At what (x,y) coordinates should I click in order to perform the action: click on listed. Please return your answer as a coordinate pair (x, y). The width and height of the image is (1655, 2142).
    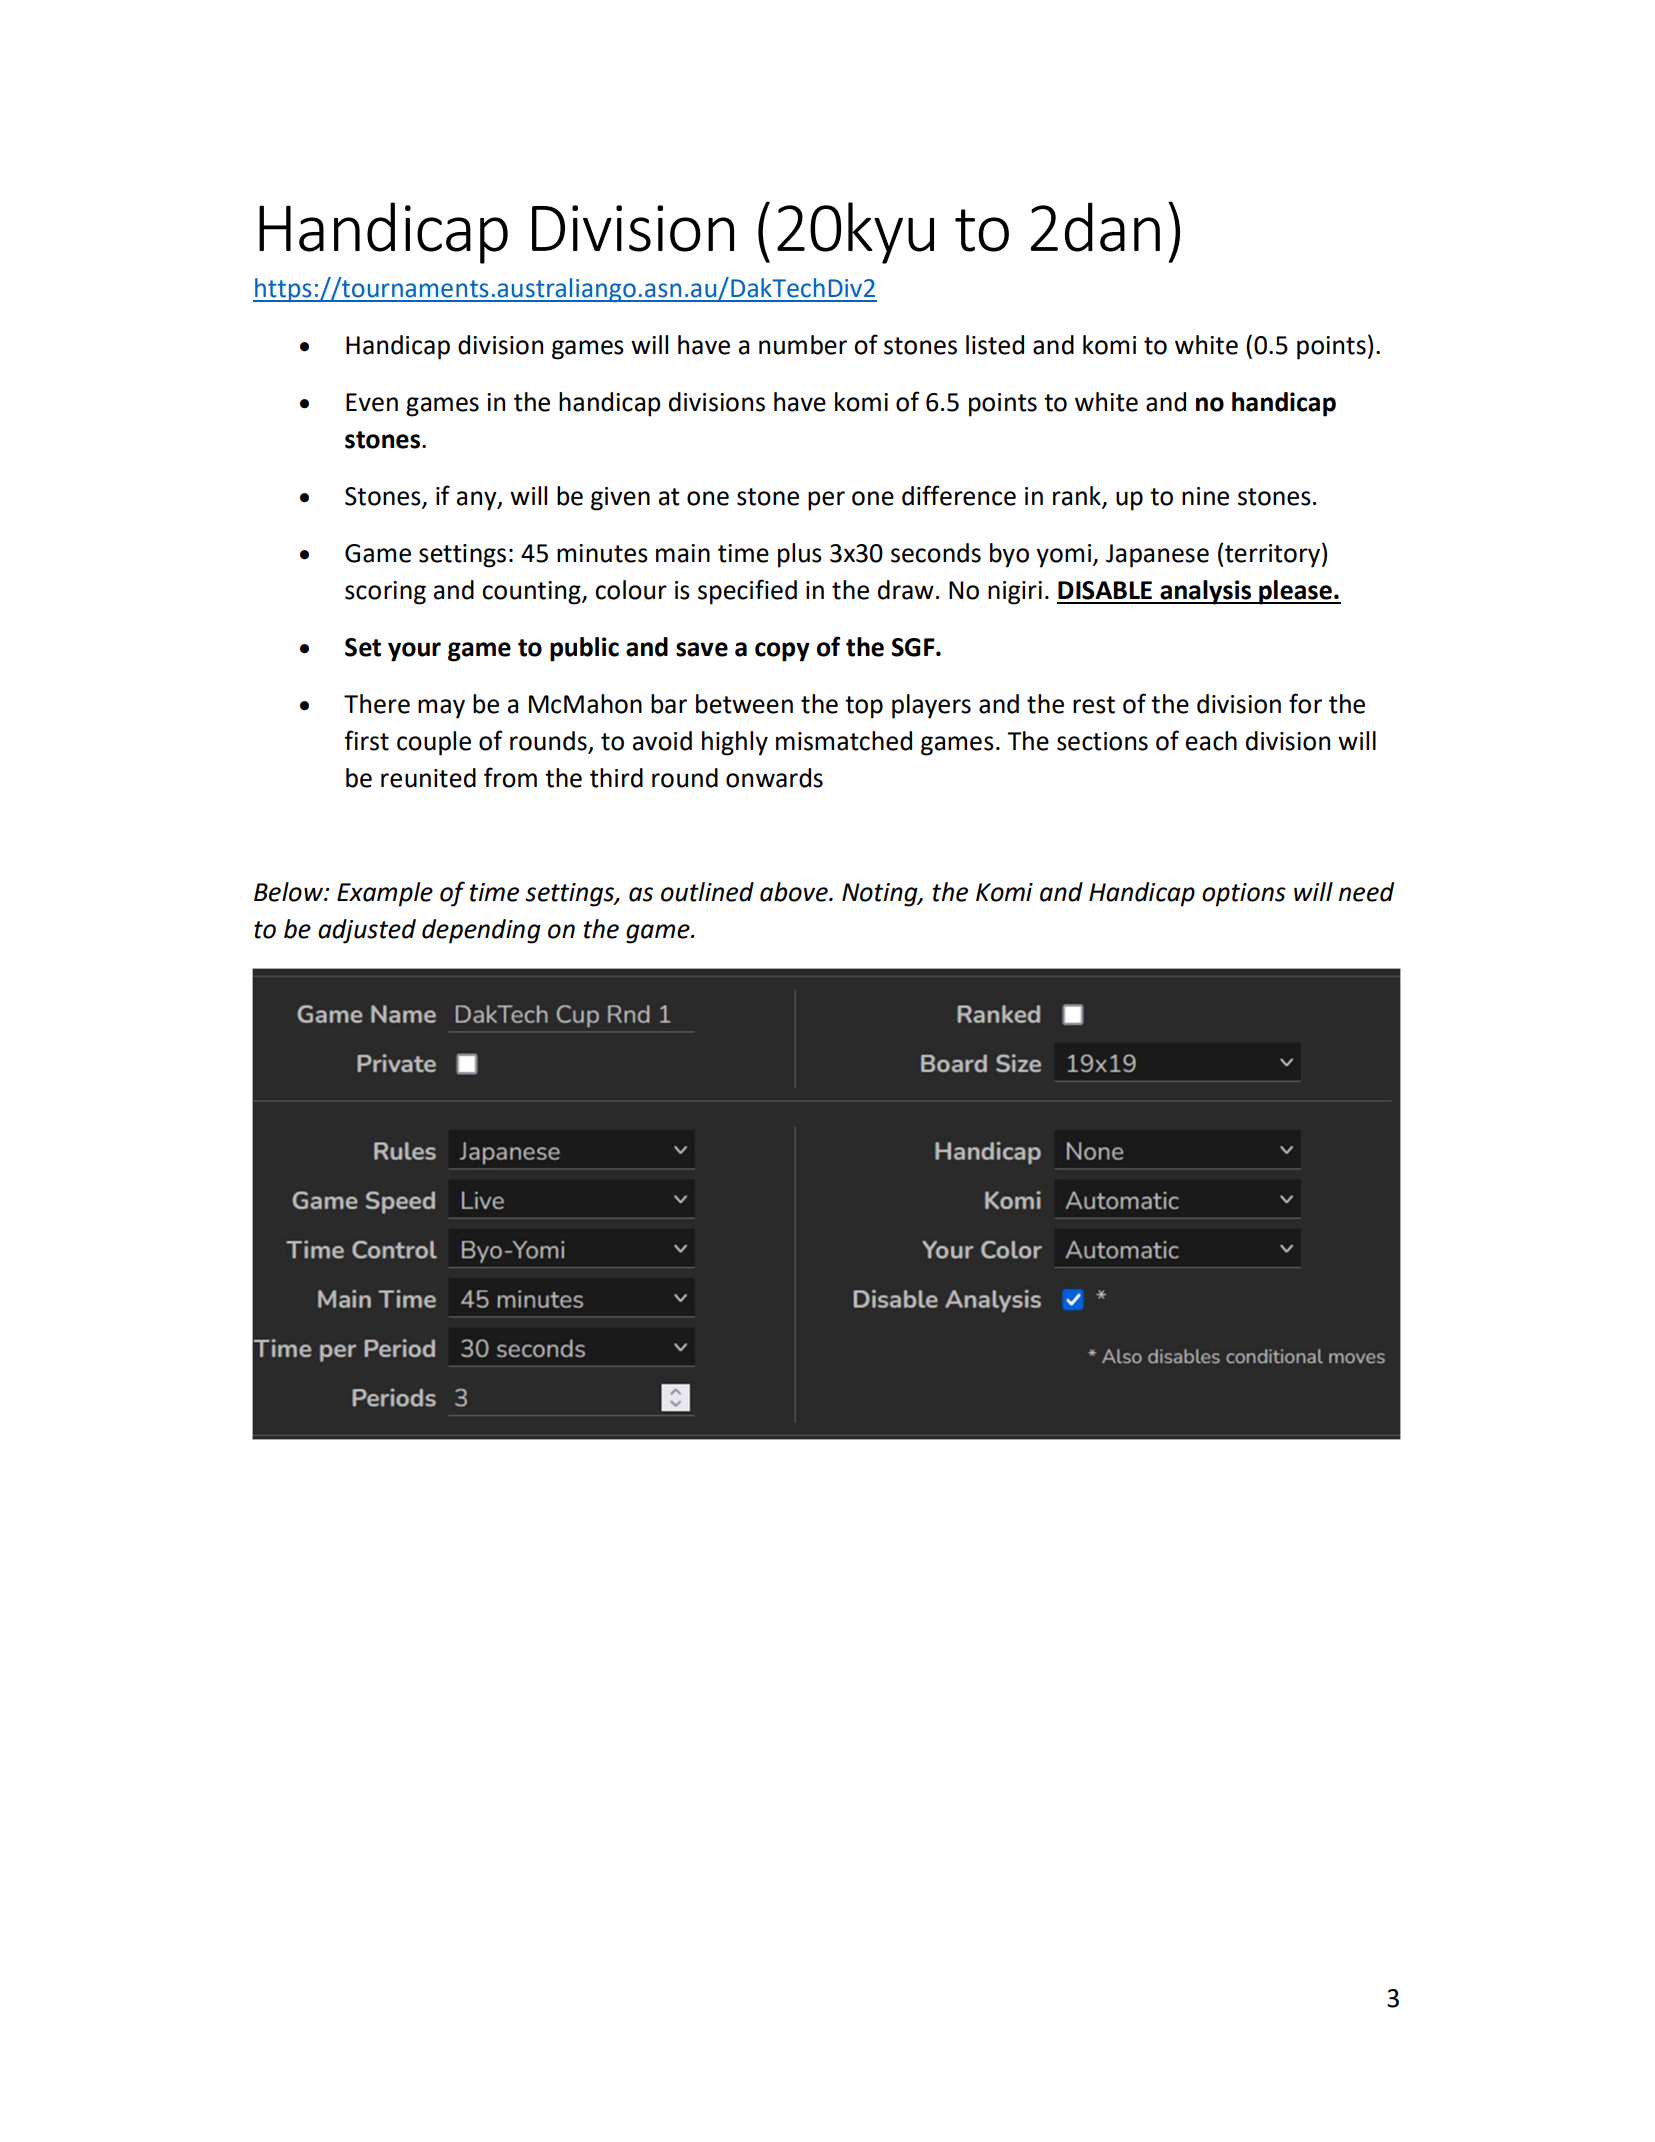
    Looking at the image, I should click on (995, 345).
